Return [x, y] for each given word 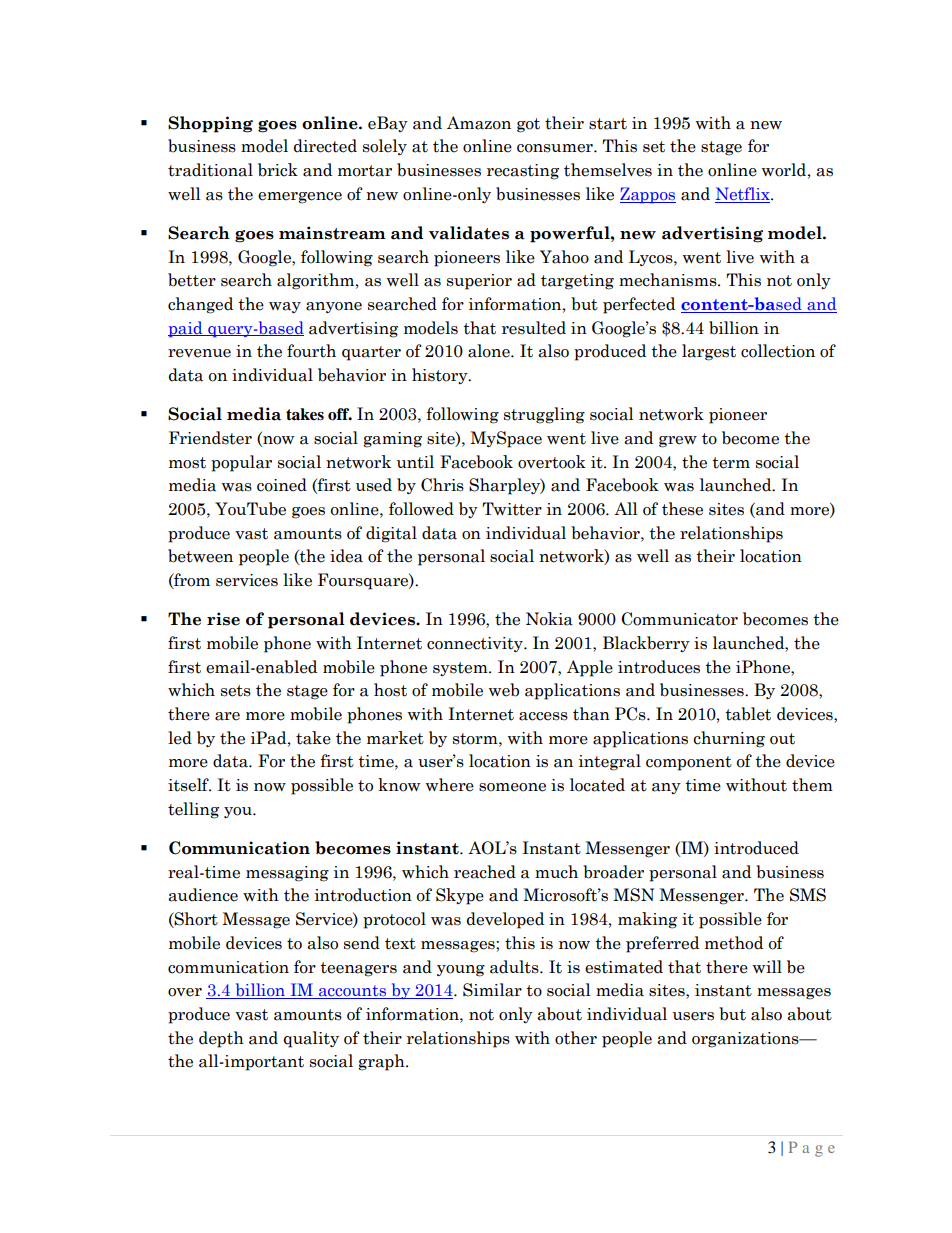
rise [223, 619]
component [689, 763]
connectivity [476, 644]
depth [221, 1039]
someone [512, 787]
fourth [311, 351]
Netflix [743, 195]
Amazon [479, 123]
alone [490, 351]
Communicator [679, 619]
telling [193, 810]
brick [278, 170]
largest [709, 352]
